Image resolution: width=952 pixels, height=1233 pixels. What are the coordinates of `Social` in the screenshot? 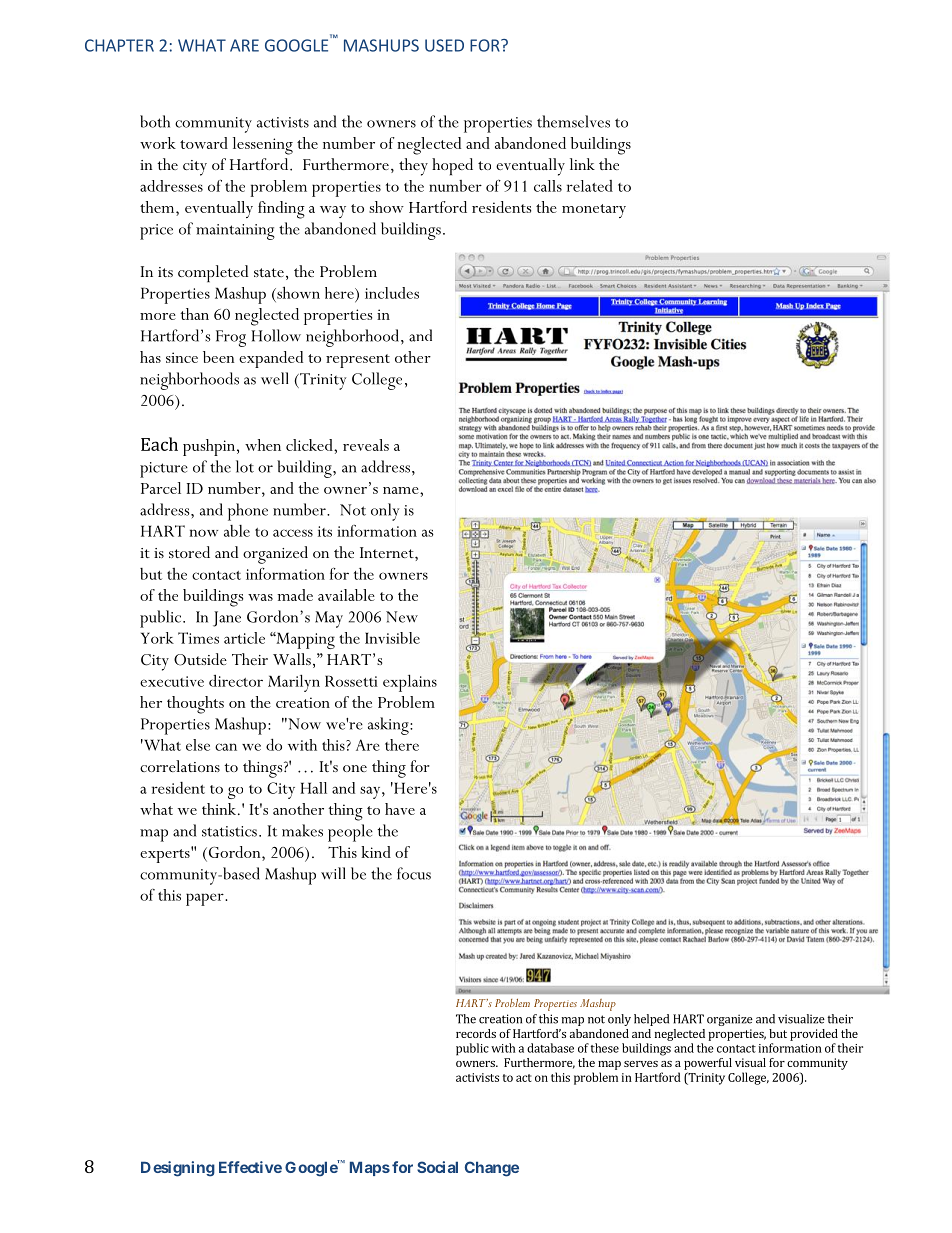 It's located at (437, 1167).
